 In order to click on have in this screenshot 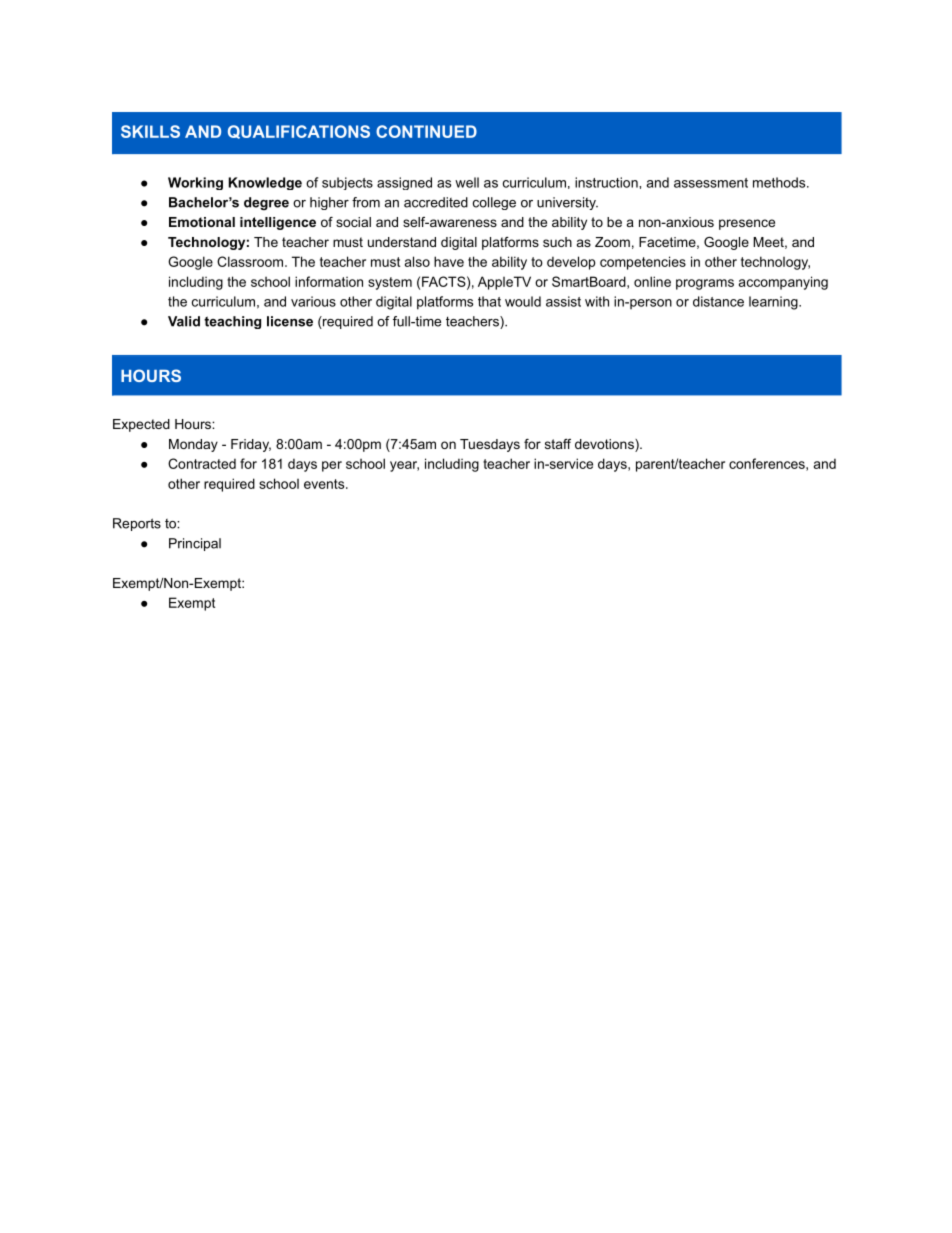, I will do `click(449, 261)`.
